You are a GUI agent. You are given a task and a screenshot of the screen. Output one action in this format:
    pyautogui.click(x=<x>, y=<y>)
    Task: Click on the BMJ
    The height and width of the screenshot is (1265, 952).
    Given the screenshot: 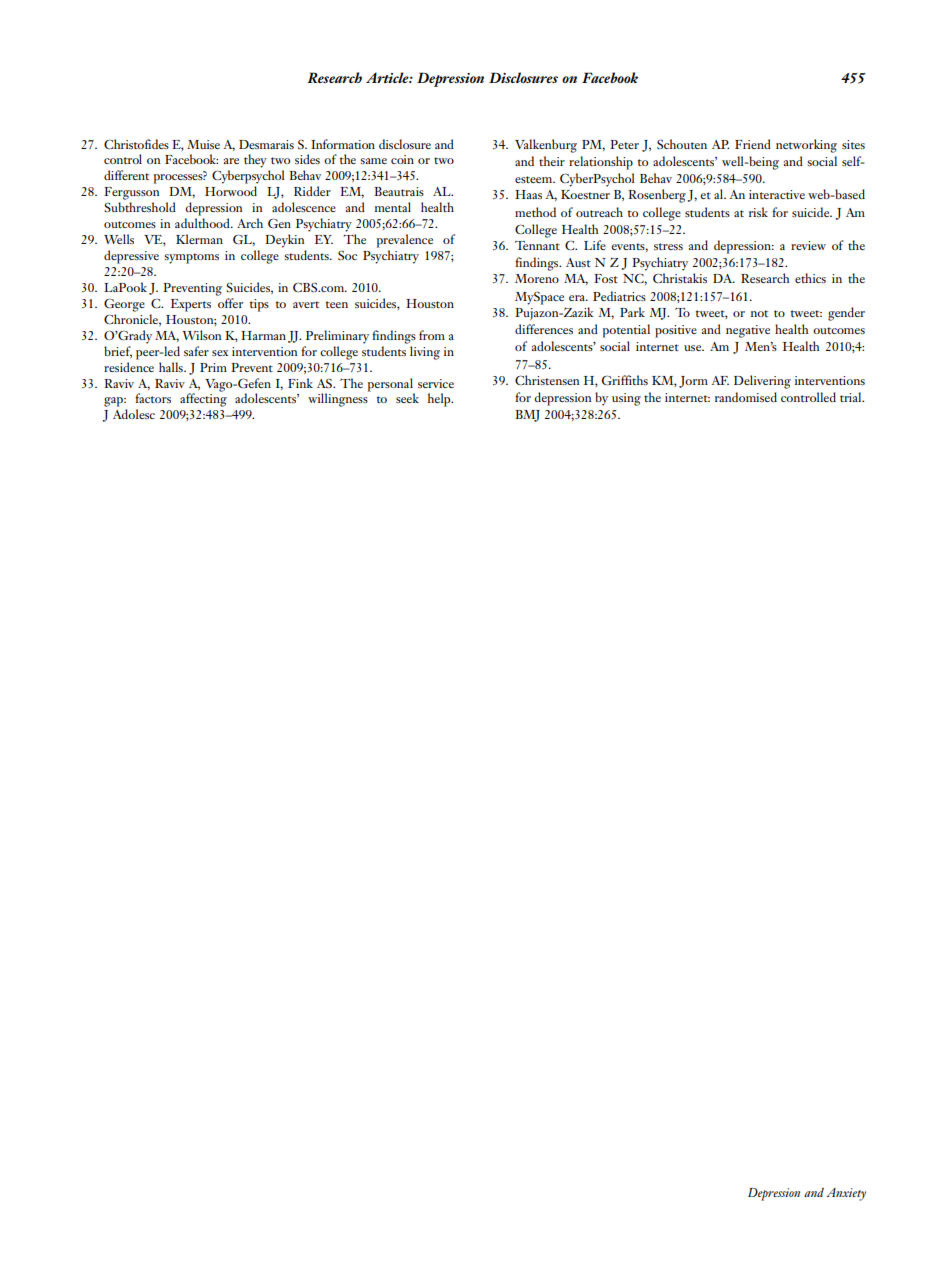 What is the action you would take?
    pyautogui.click(x=527, y=416)
